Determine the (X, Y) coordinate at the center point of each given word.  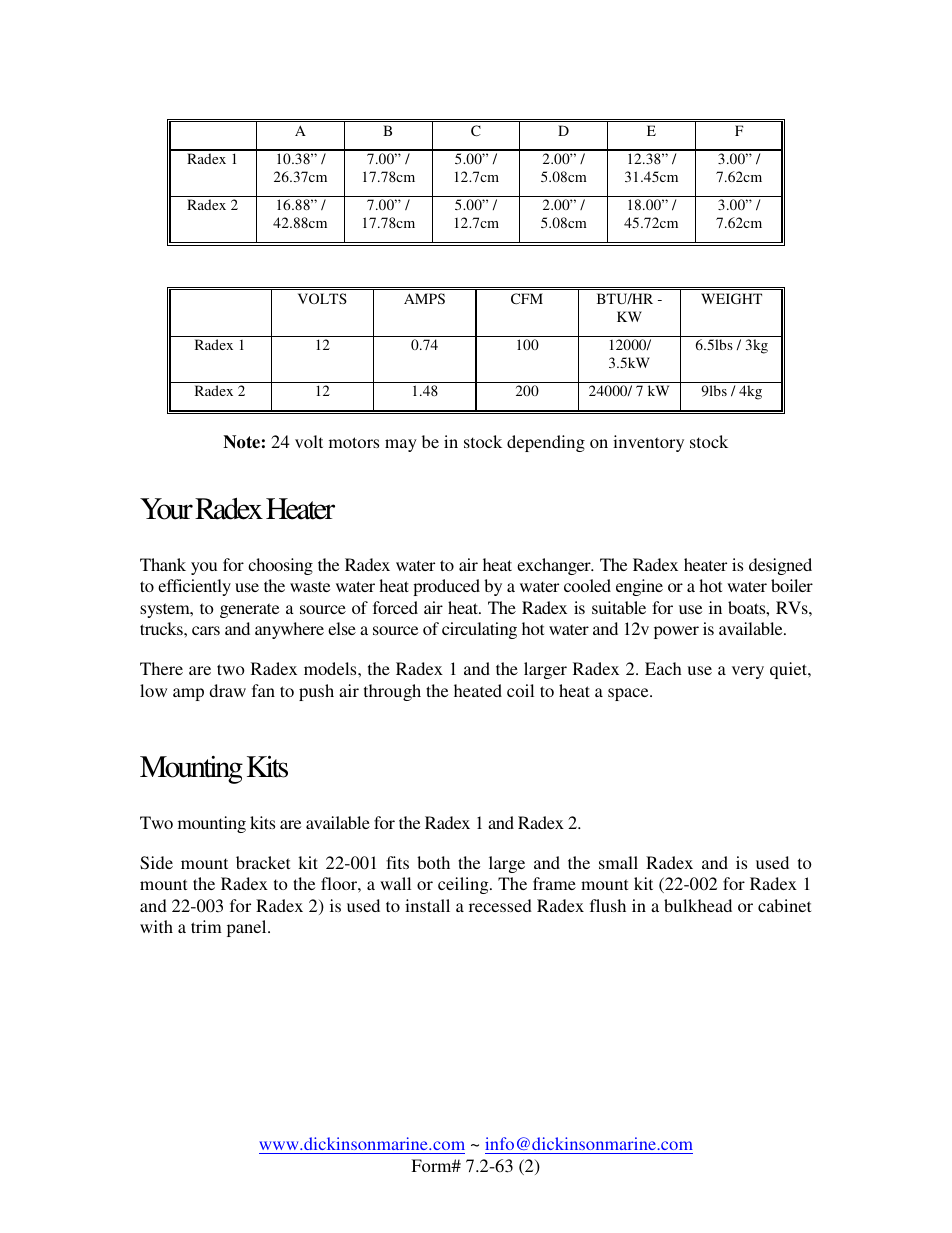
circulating (479, 630)
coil (520, 690)
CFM (527, 298)
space (629, 694)
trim (206, 926)
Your (166, 509)
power (676, 632)
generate (249, 610)
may (401, 445)
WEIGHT (731, 298)
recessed (500, 905)
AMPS (424, 298)
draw (227, 690)
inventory (648, 443)
